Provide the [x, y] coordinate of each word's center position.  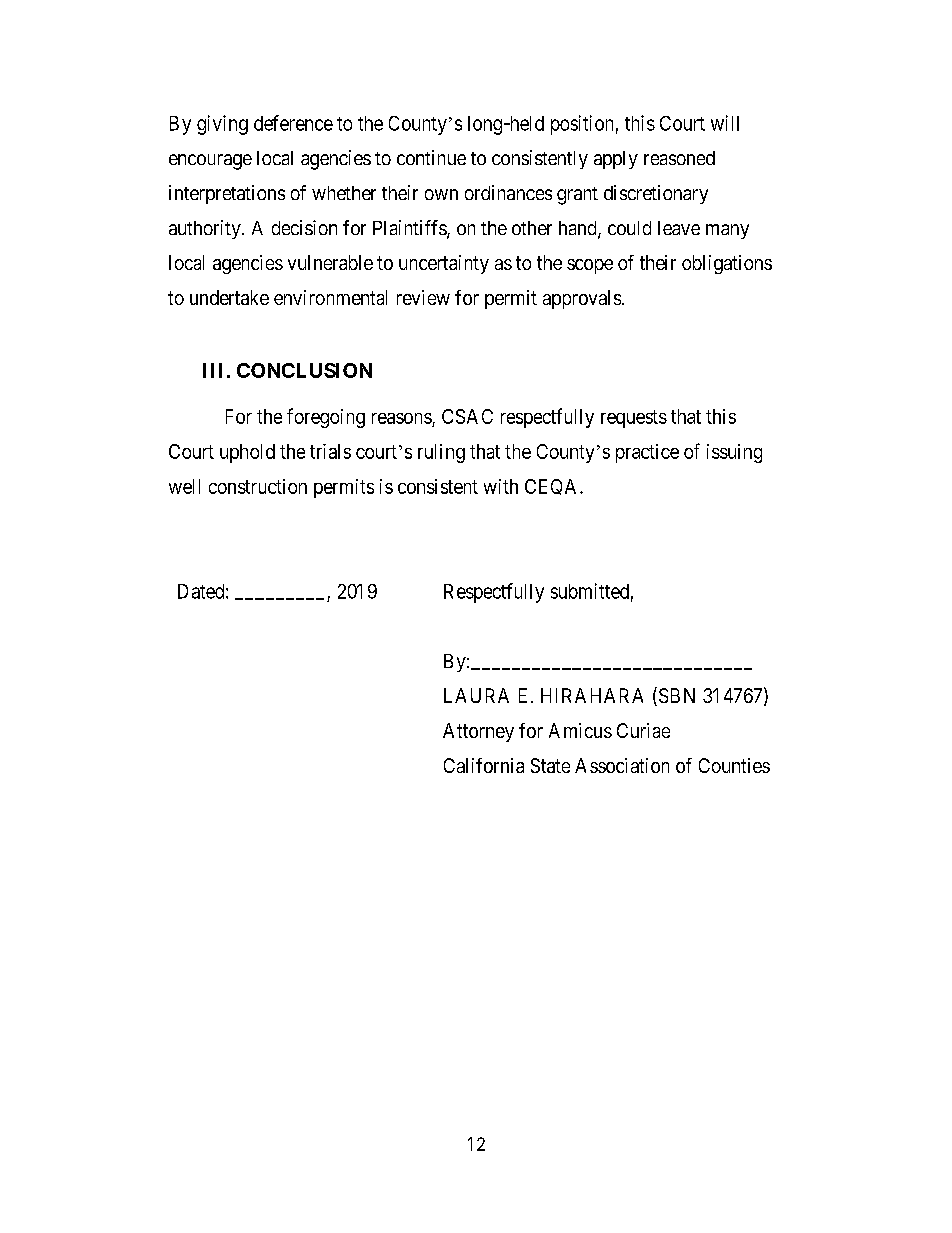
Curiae [643, 730]
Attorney [478, 732]
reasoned [679, 158]
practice [647, 453]
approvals [582, 299]
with [501, 486]
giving [222, 125]
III [212, 370]
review [423, 297]
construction [258, 486]
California [484, 765]
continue [431, 157]
